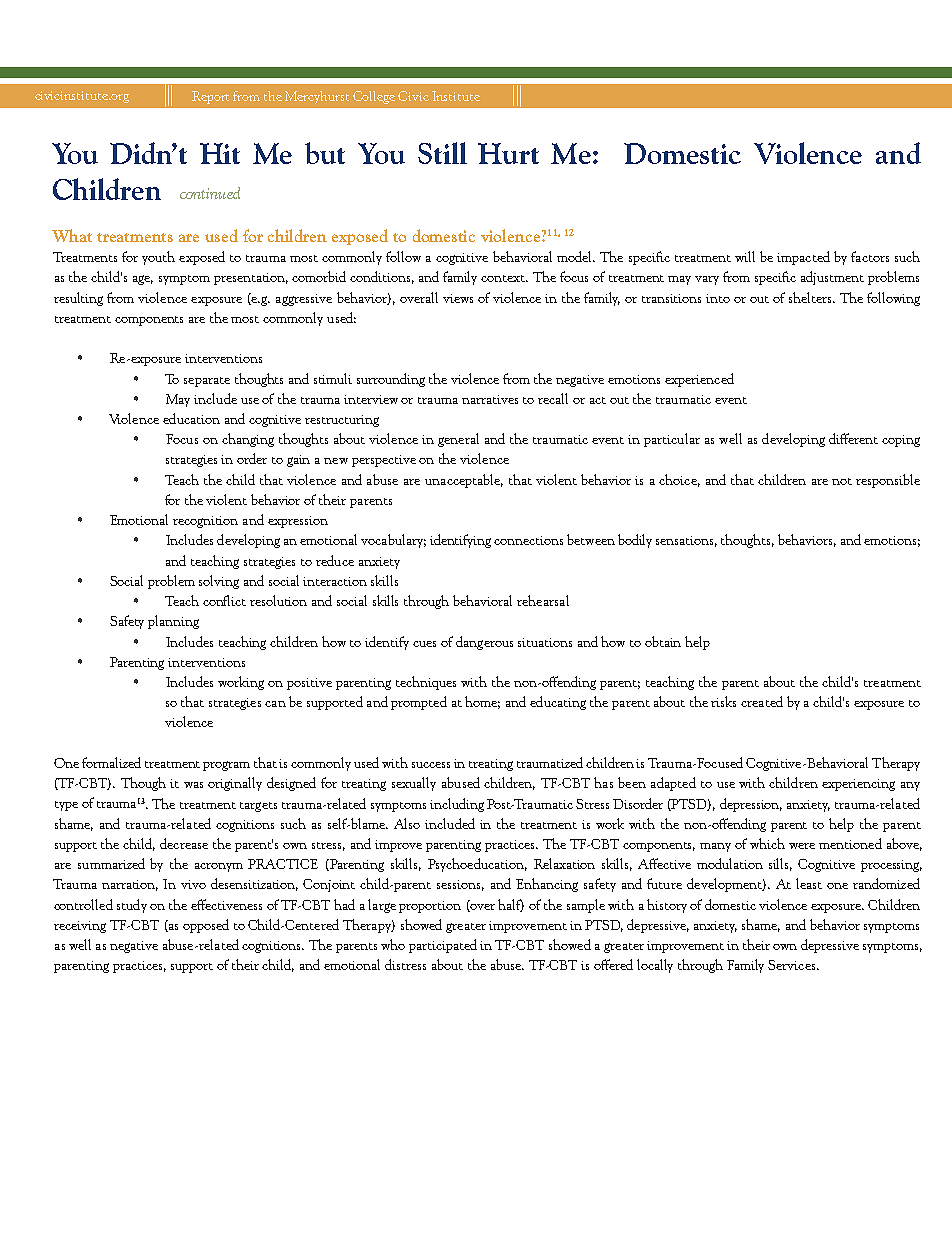 Image resolution: width=952 pixels, height=1233 pixels. I want to click on Hurt, so click(508, 153).
